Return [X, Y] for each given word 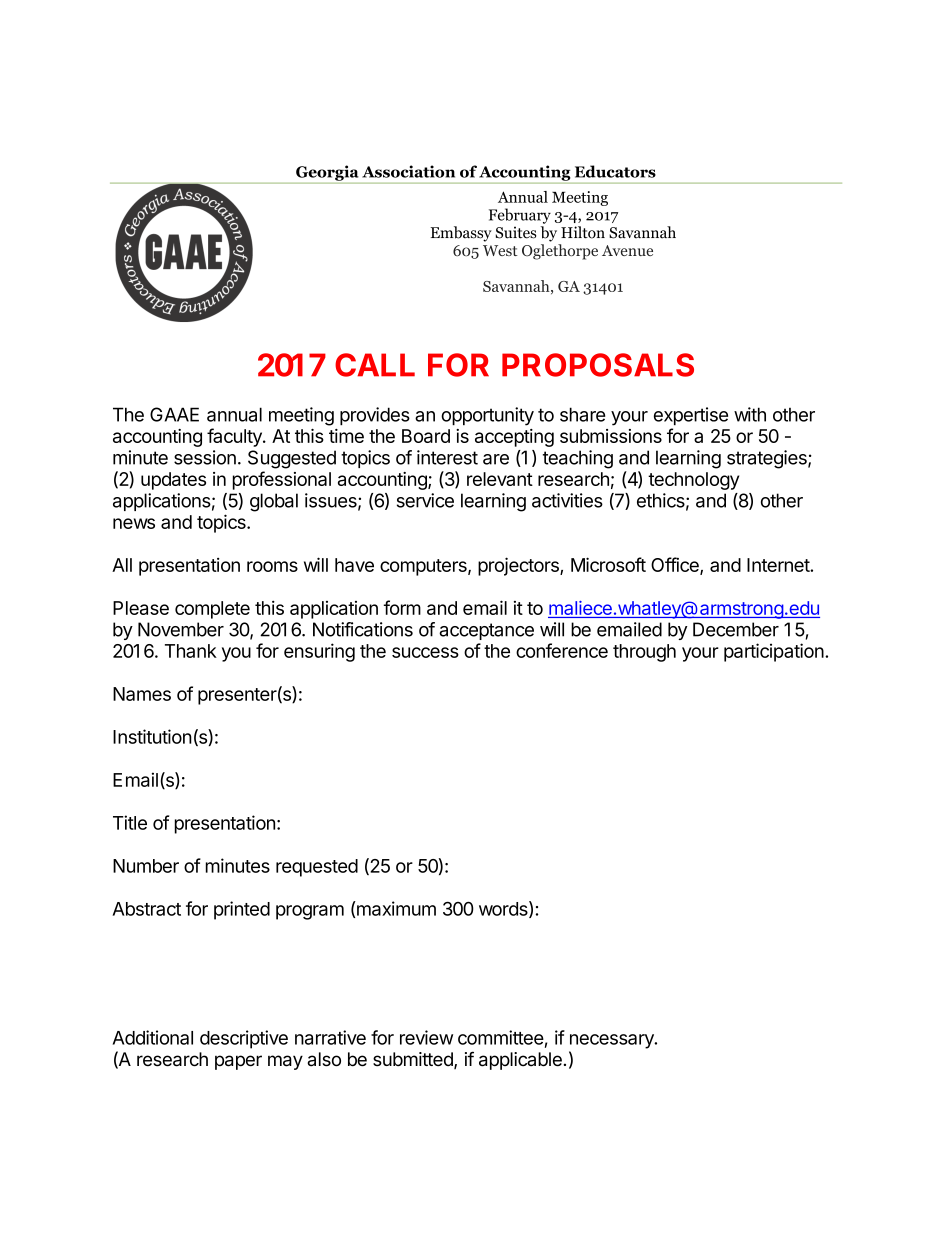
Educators [615, 171]
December [736, 629]
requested [317, 868]
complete [212, 610]
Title [130, 822]
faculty [235, 437]
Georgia [327, 173]
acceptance [486, 631]
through [644, 653]
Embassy [461, 234]
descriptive [244, 1039]
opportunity [487, 416]
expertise [691, 416]
